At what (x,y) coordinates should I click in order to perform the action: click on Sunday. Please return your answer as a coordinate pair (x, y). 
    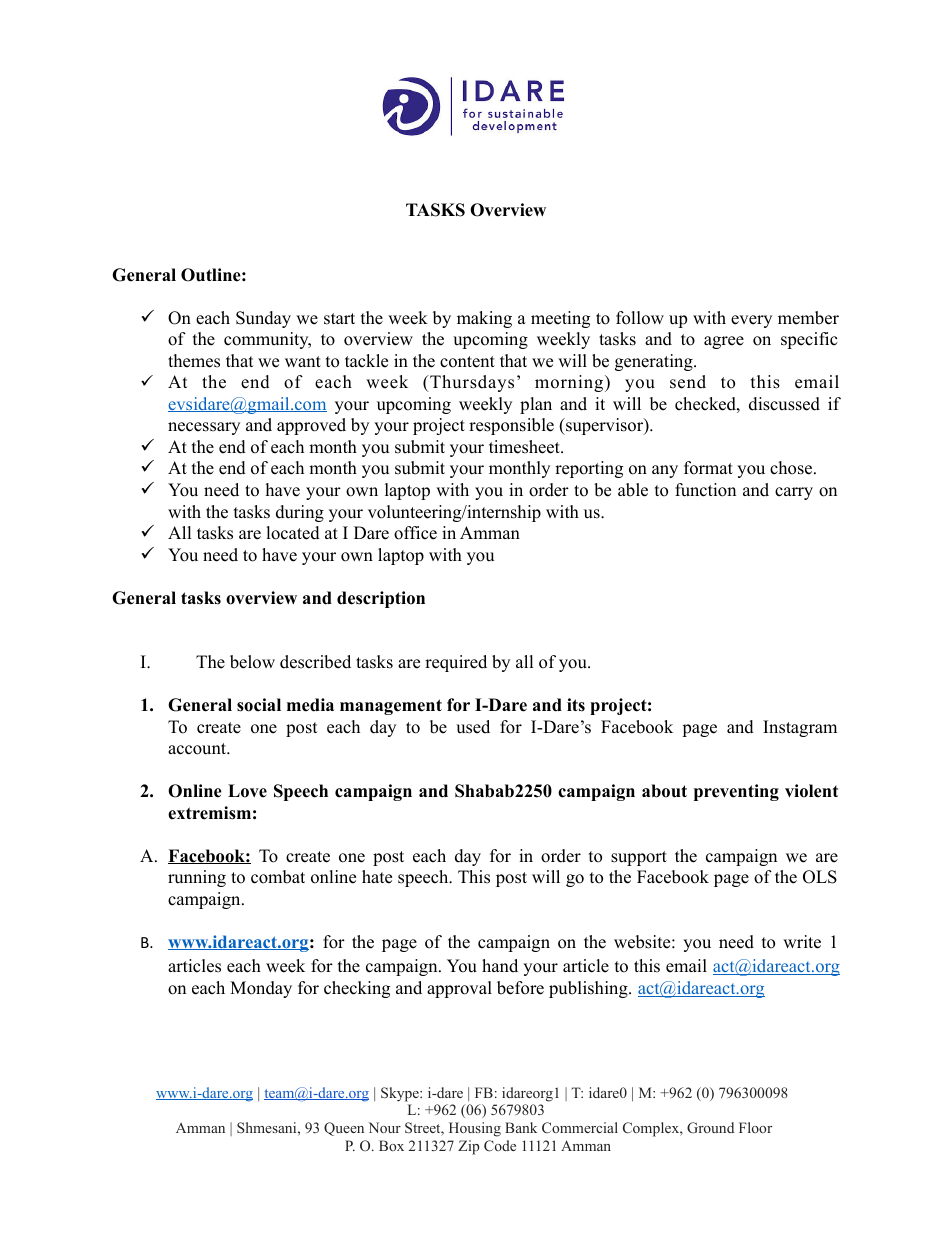
    Looking at the image, I should click on (263, 319).
